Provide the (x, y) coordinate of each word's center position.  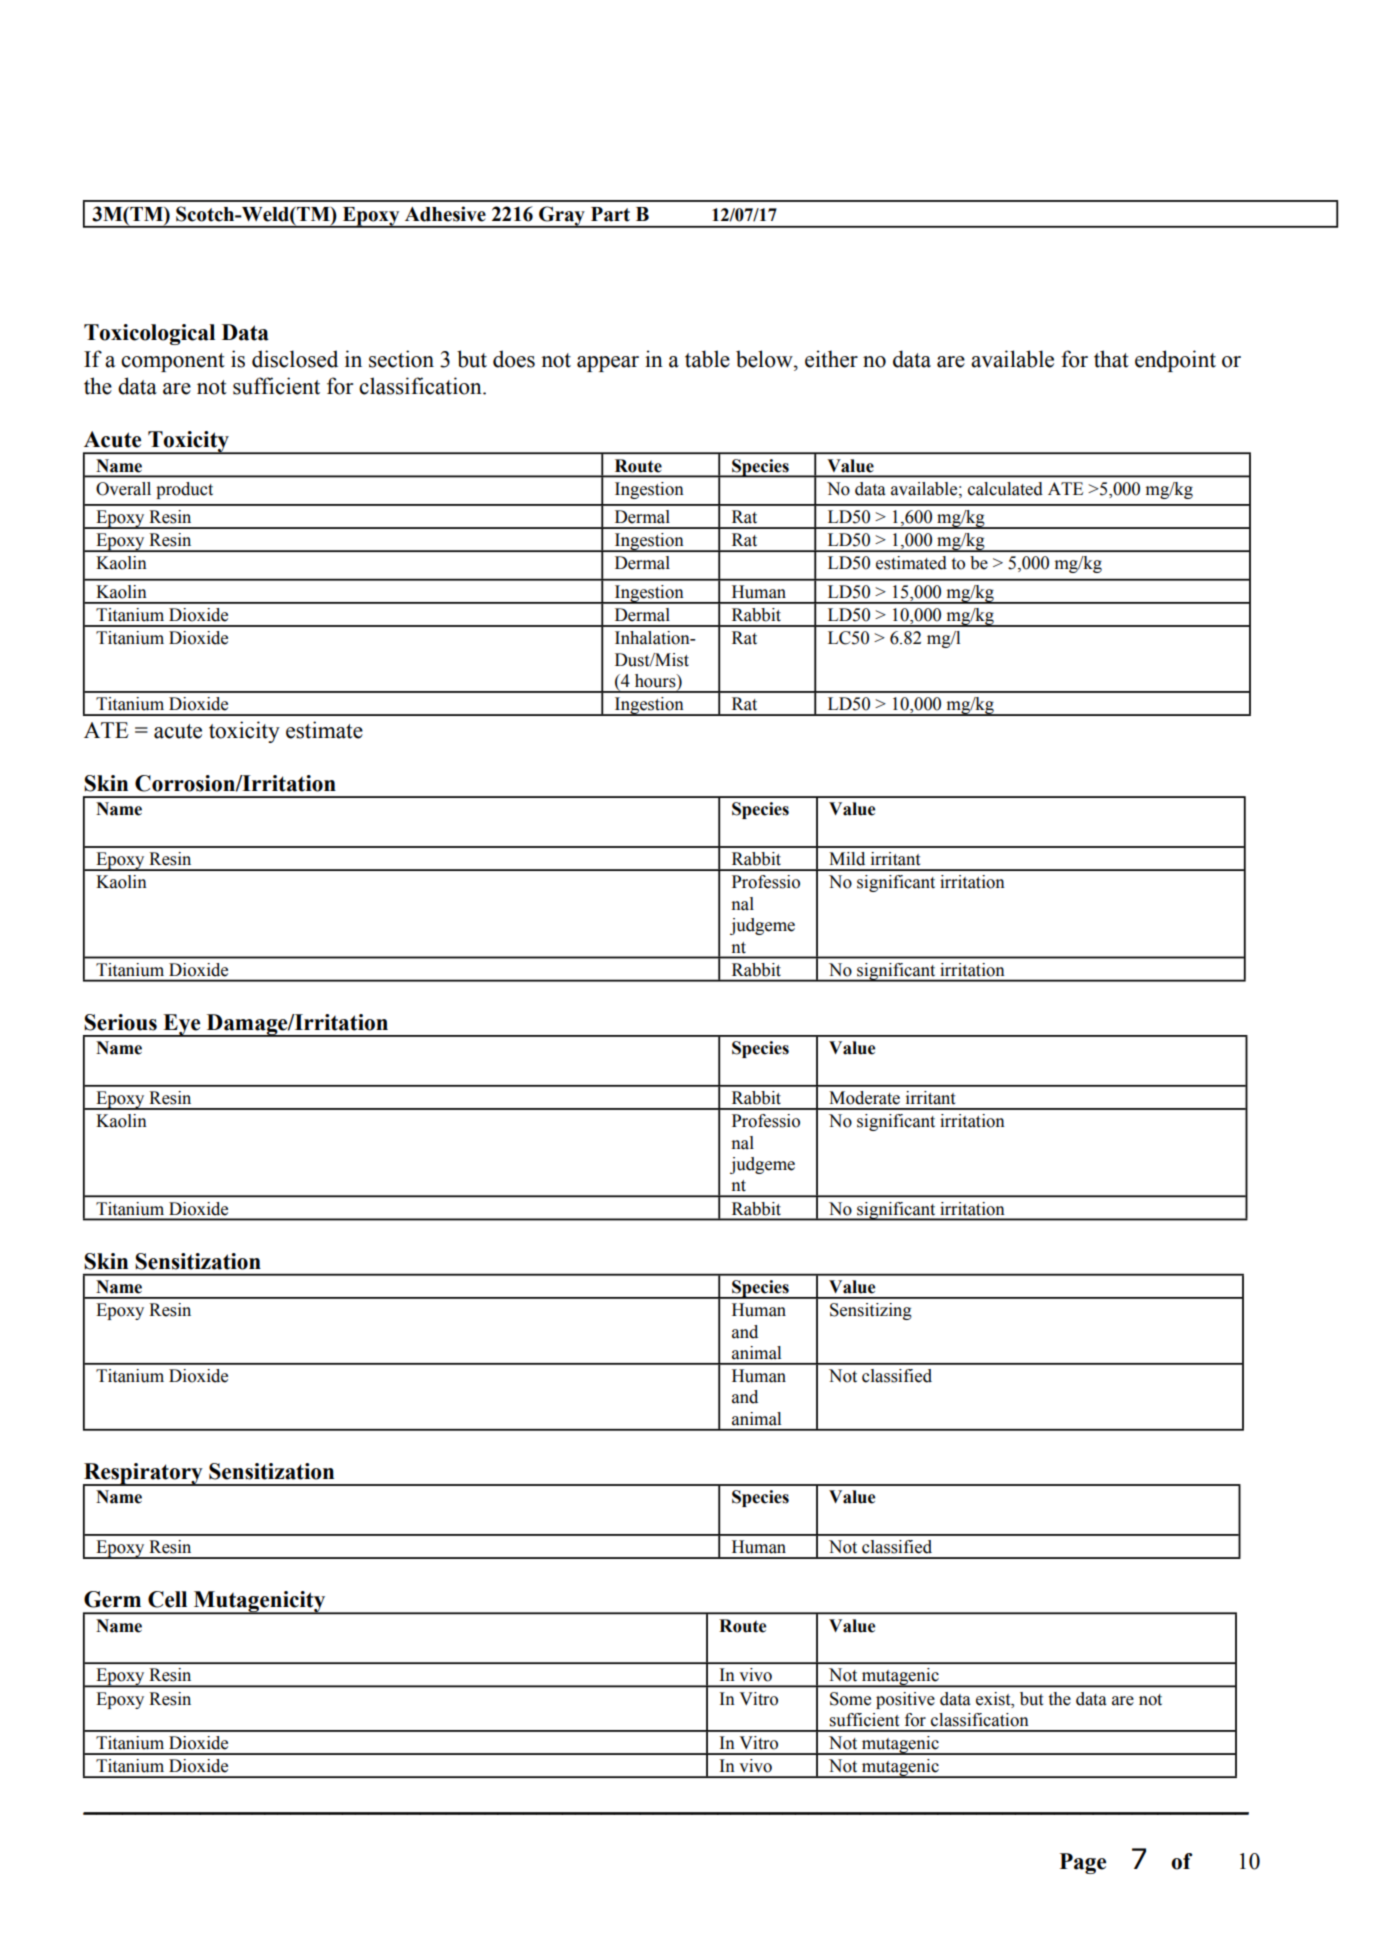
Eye (182, 1025)
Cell (167, 1599)
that (1111, 359)
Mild (847, 859)
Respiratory (144, 1475)
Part (610, 214)
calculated (1005, 489)
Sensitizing (871, 1311)
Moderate (864, 1098)
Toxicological (149, 334)
